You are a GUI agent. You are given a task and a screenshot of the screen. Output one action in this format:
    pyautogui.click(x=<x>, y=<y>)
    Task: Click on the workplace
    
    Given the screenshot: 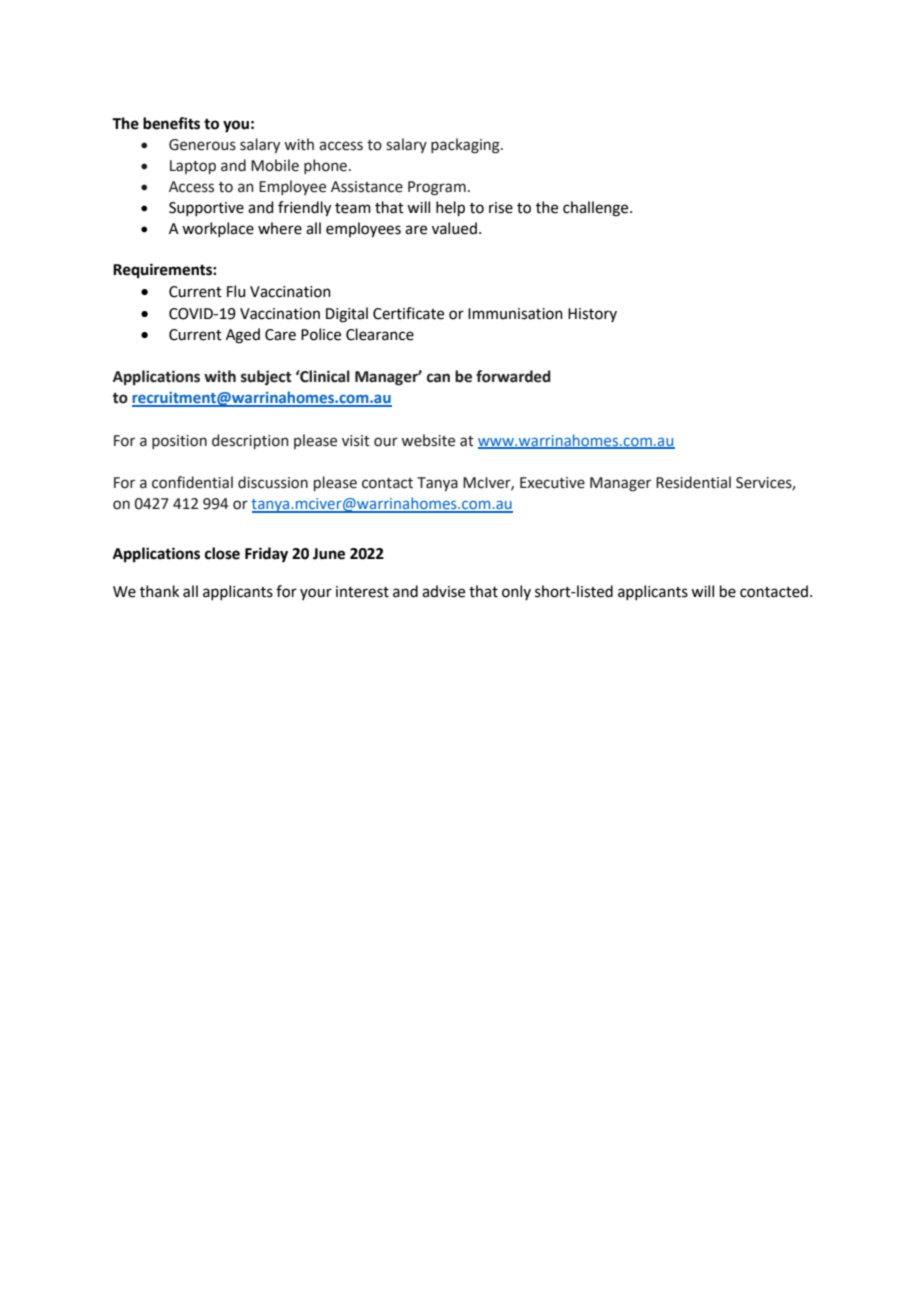 What is the action you would take?
    pyautogui.click(x=218, y=229)
